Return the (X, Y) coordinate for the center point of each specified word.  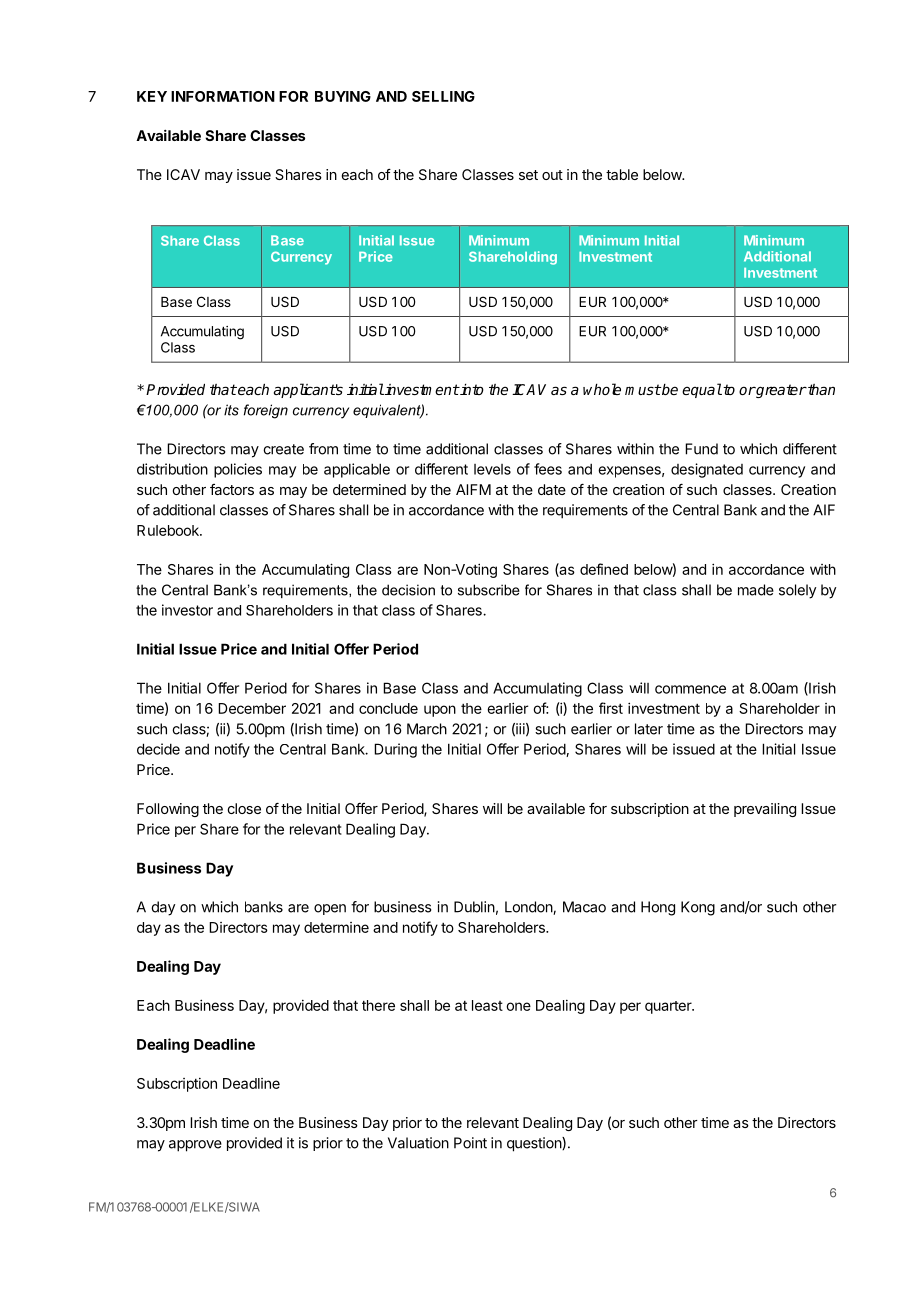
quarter (669, 1007)
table (622, 174)
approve (195, 1146)
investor (187, 610)
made (756, 590)
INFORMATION (223, 96)
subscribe (489, 590)
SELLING (443, 96)
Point (470, 1143)
